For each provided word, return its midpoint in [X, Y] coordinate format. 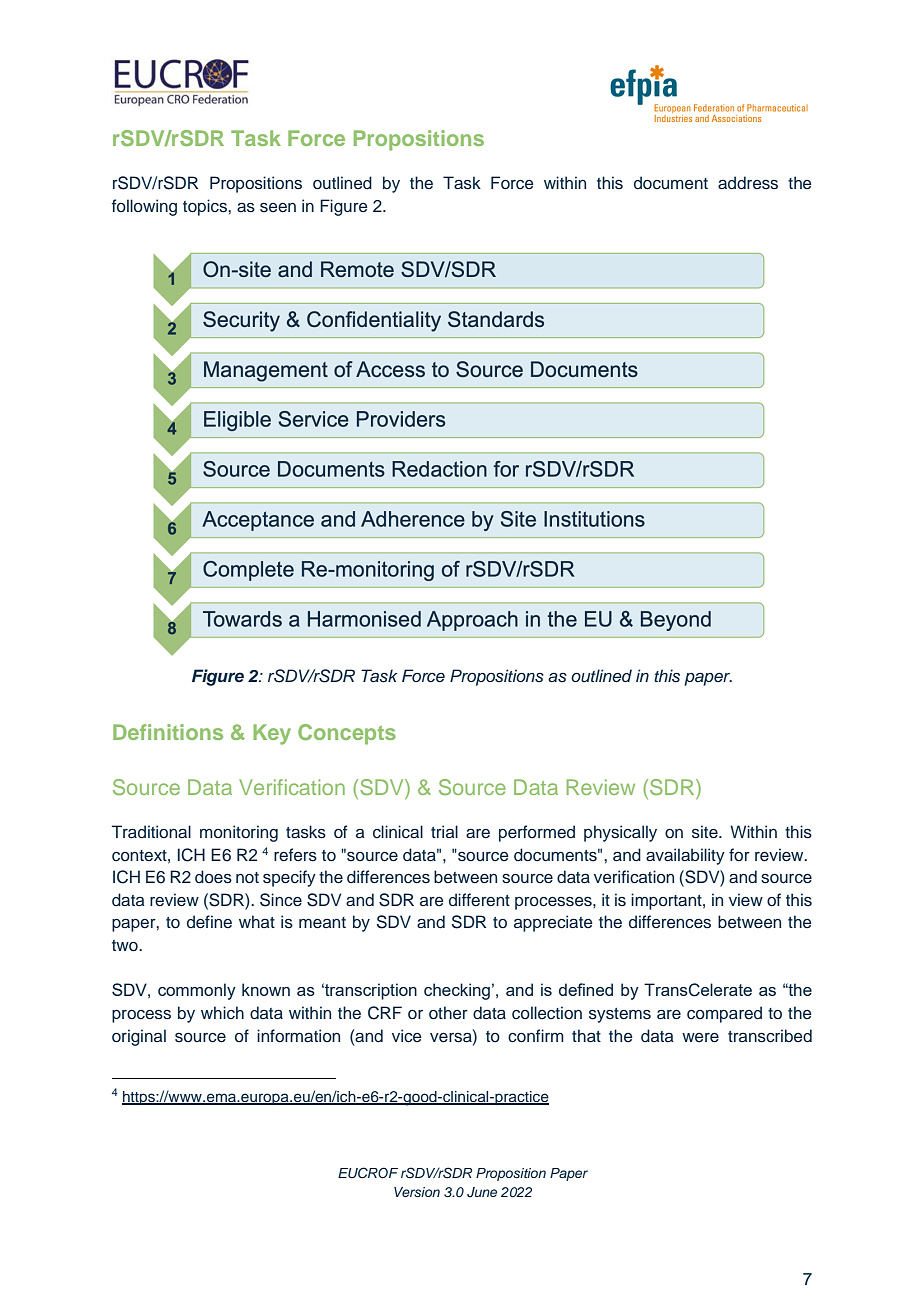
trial [444, 831]
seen [278, 208]
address [748, 183]
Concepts [347, 734]
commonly [197, 991]
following [144, 207]
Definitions [168, 732]
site [706, 832]
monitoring [239, 833]
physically [620, 833]
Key [272, 734]
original [139, 1037]
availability [685, 856]
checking [457, 991]
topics [206, 207]
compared [724, 1014]
